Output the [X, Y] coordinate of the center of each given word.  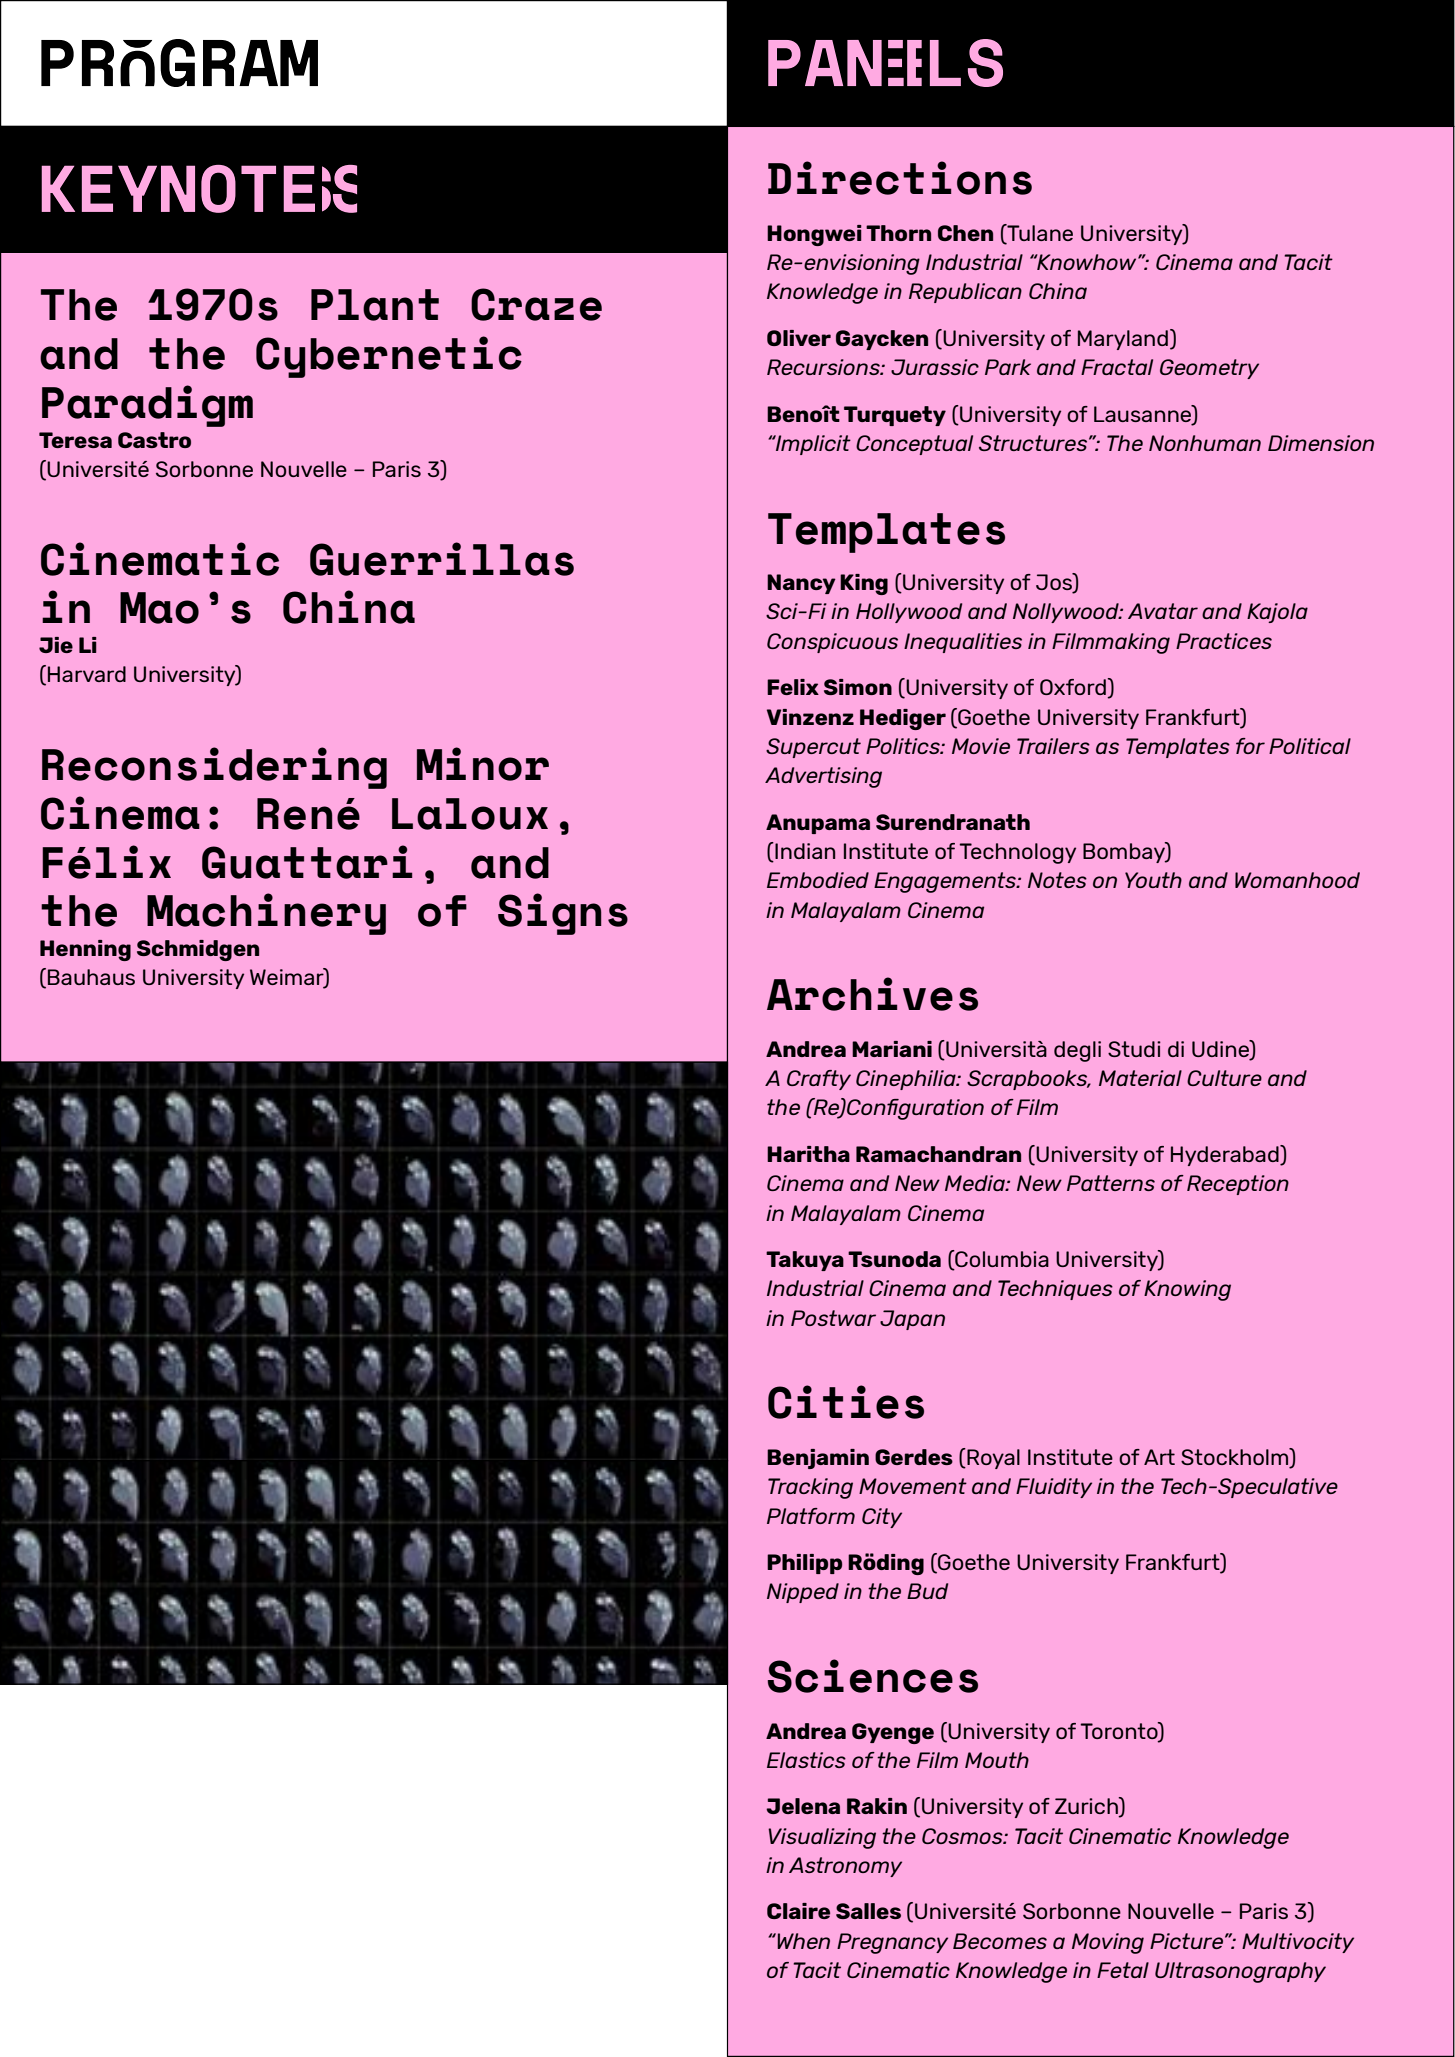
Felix [793, 687]
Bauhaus [91, 977]
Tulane [1039, 233]
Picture [1188, 1941]
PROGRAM [179, 63]
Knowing [1187, 1290]
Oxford [1074, 688]
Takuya [805, 1261]
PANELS [885, 63]
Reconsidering [214, 768]
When [802, 1941]
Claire [798, 1911]
